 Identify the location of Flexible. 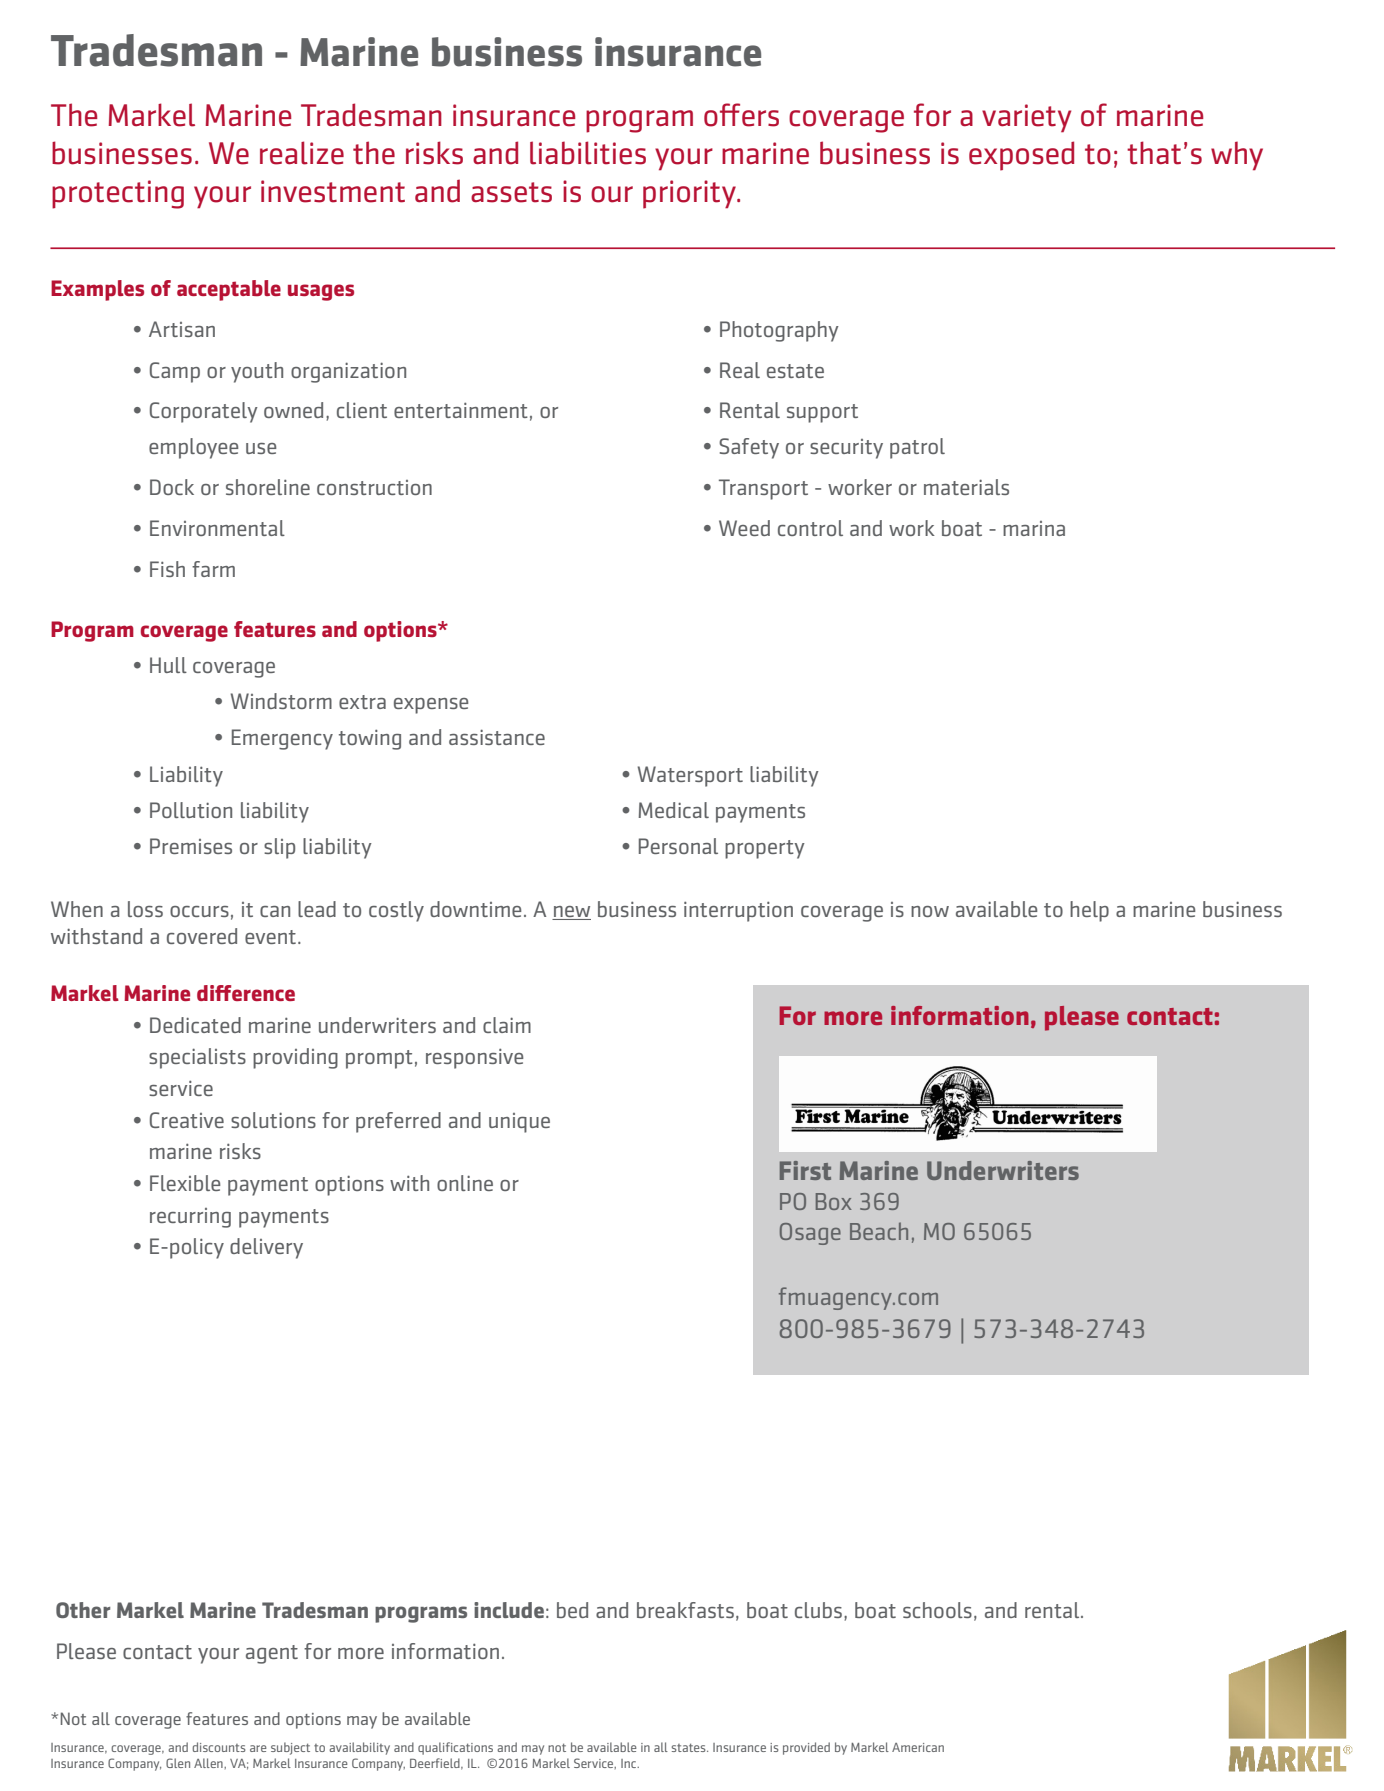
(185, 1183).
